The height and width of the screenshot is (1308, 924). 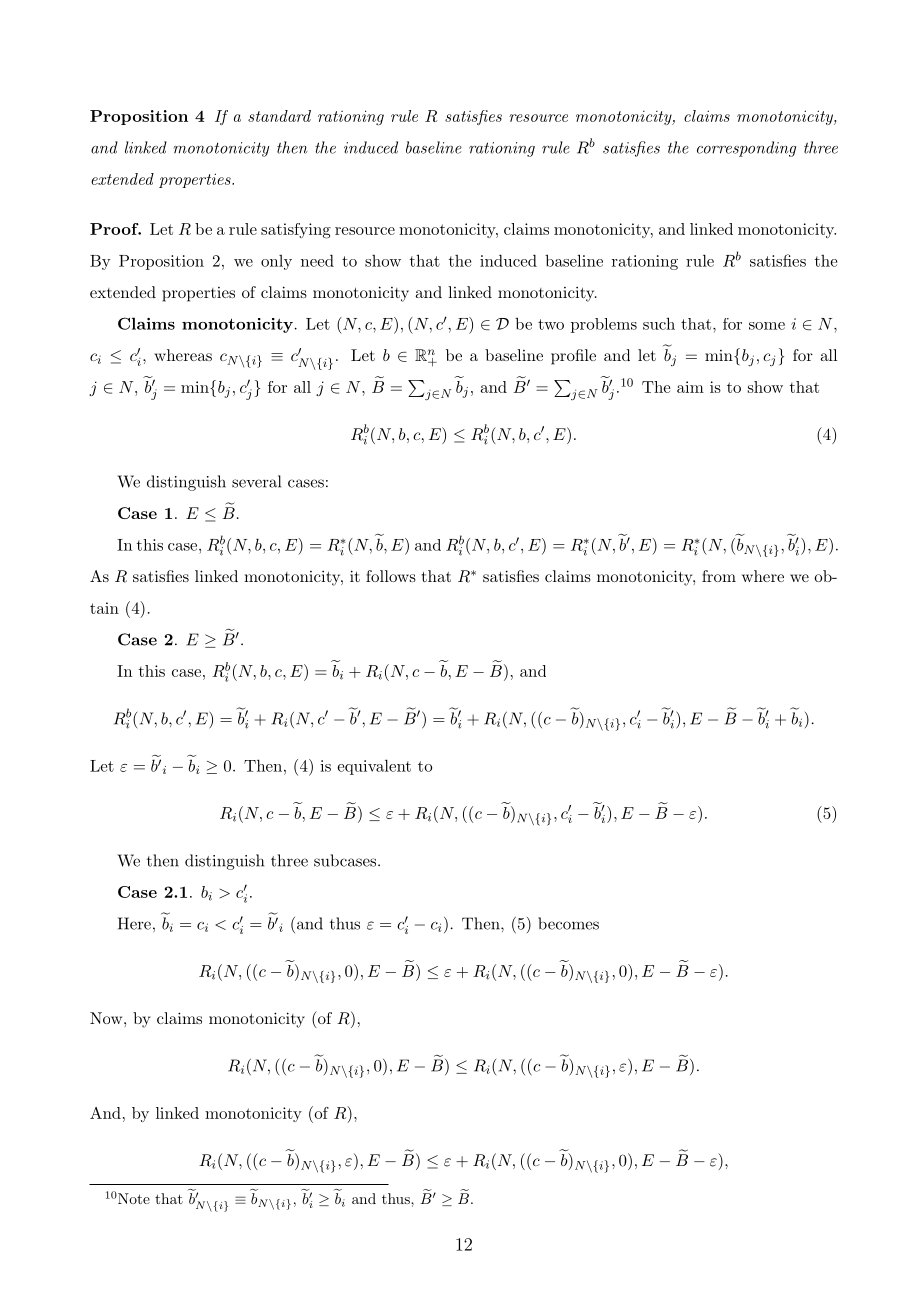 I want to click on becomes, so click(x=568, y=923).
